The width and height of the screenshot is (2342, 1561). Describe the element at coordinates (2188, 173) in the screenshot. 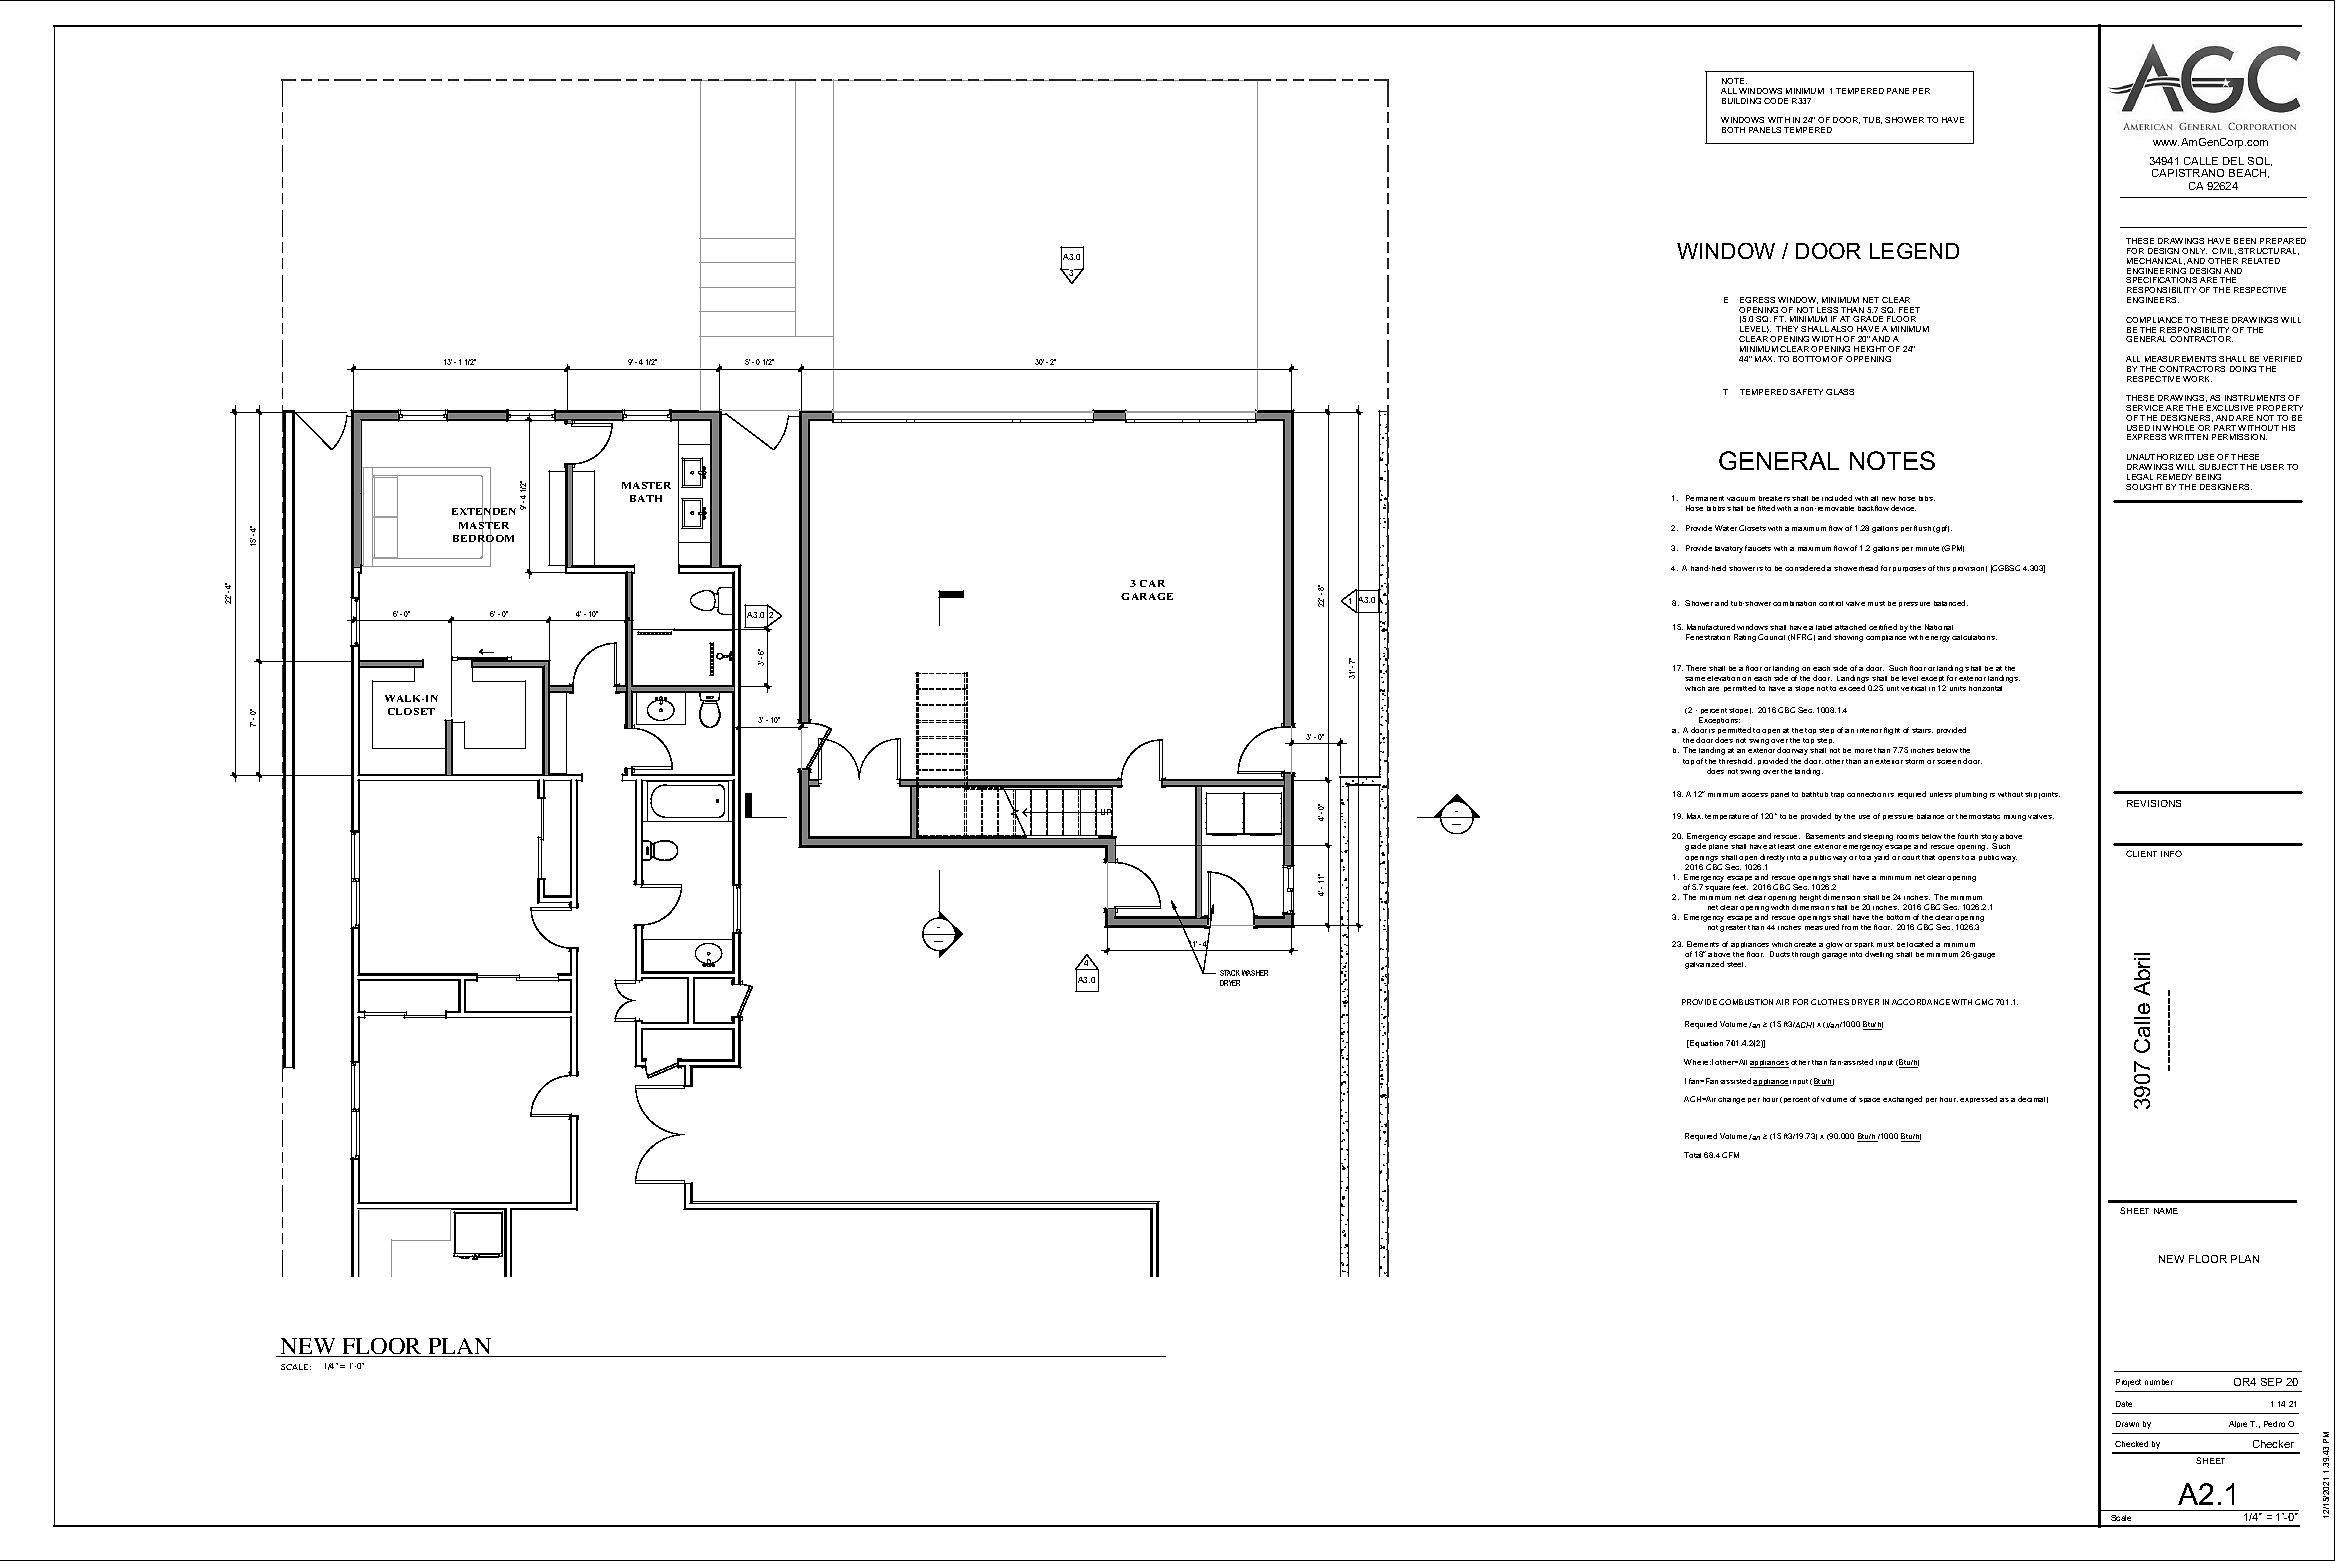

I see `CAPISTRANO` at that location.
